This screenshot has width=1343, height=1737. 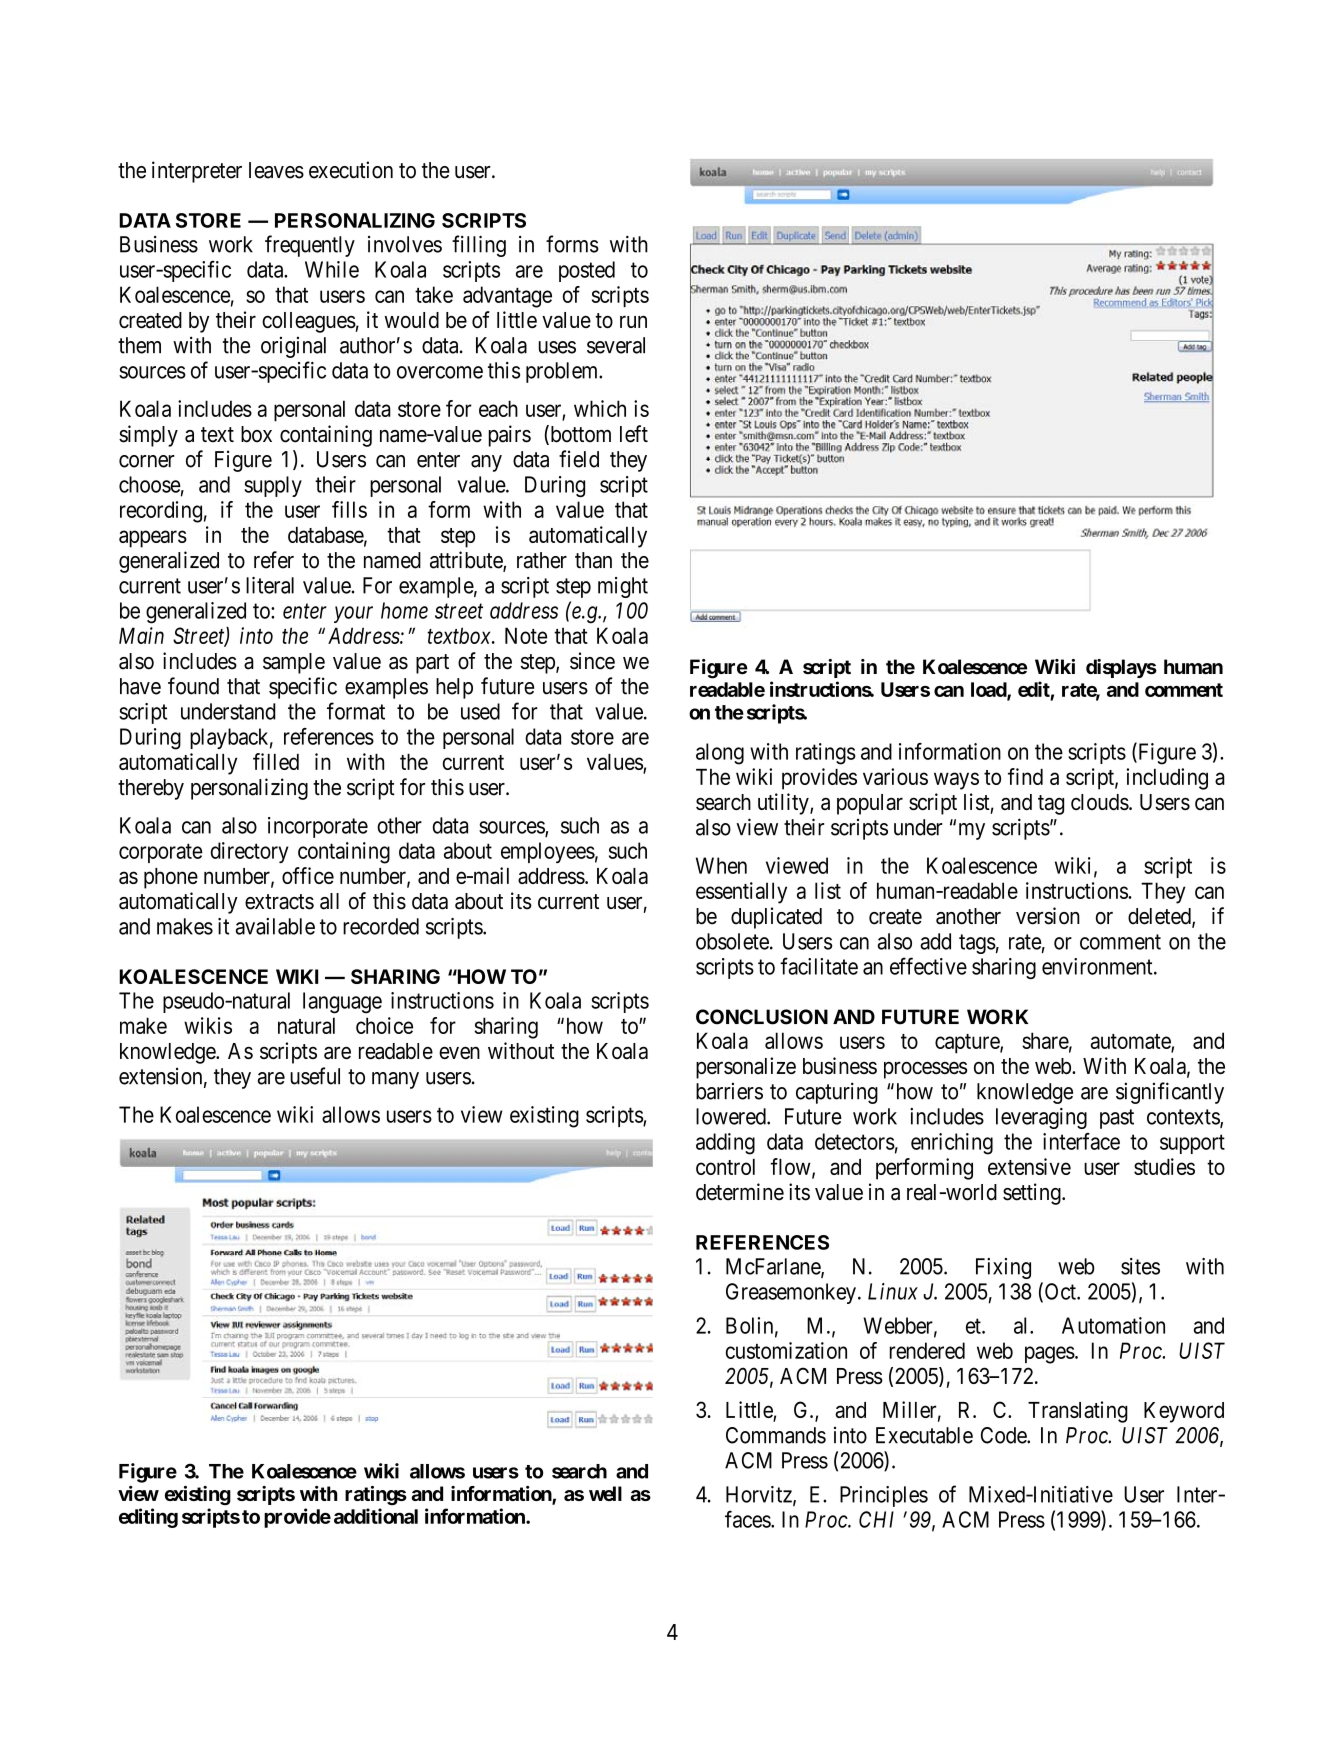 I want to click on clouds, so click(x=1100, y=802).
